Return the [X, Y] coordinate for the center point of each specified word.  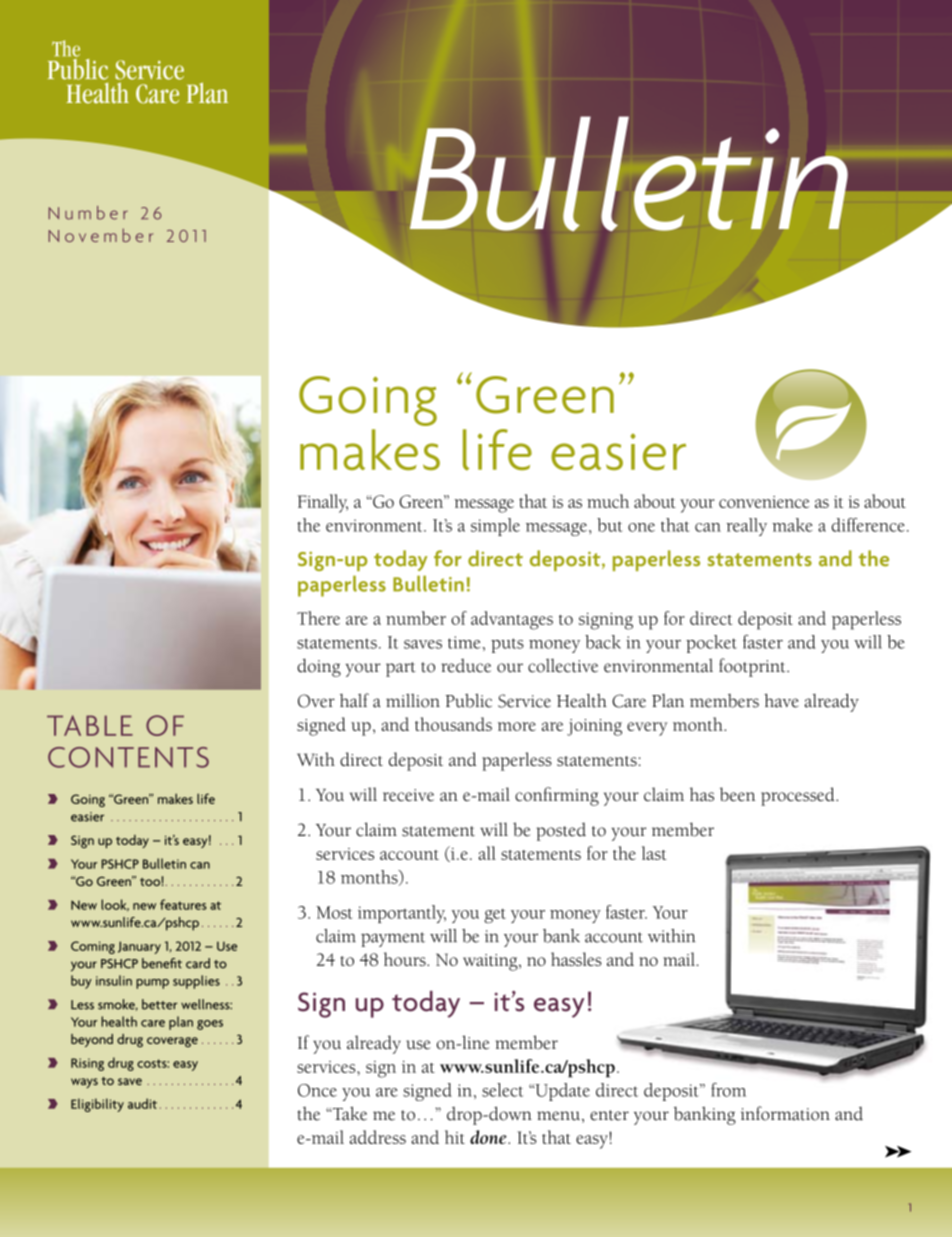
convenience [764, 502]
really [746, 527]
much [608, 501]
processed [799, 796]
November [101, 235]
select [502, 1090]
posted [561, 831]
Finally [323, 503]
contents [128, 757]
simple [495, 527]
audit [142, 1103]
